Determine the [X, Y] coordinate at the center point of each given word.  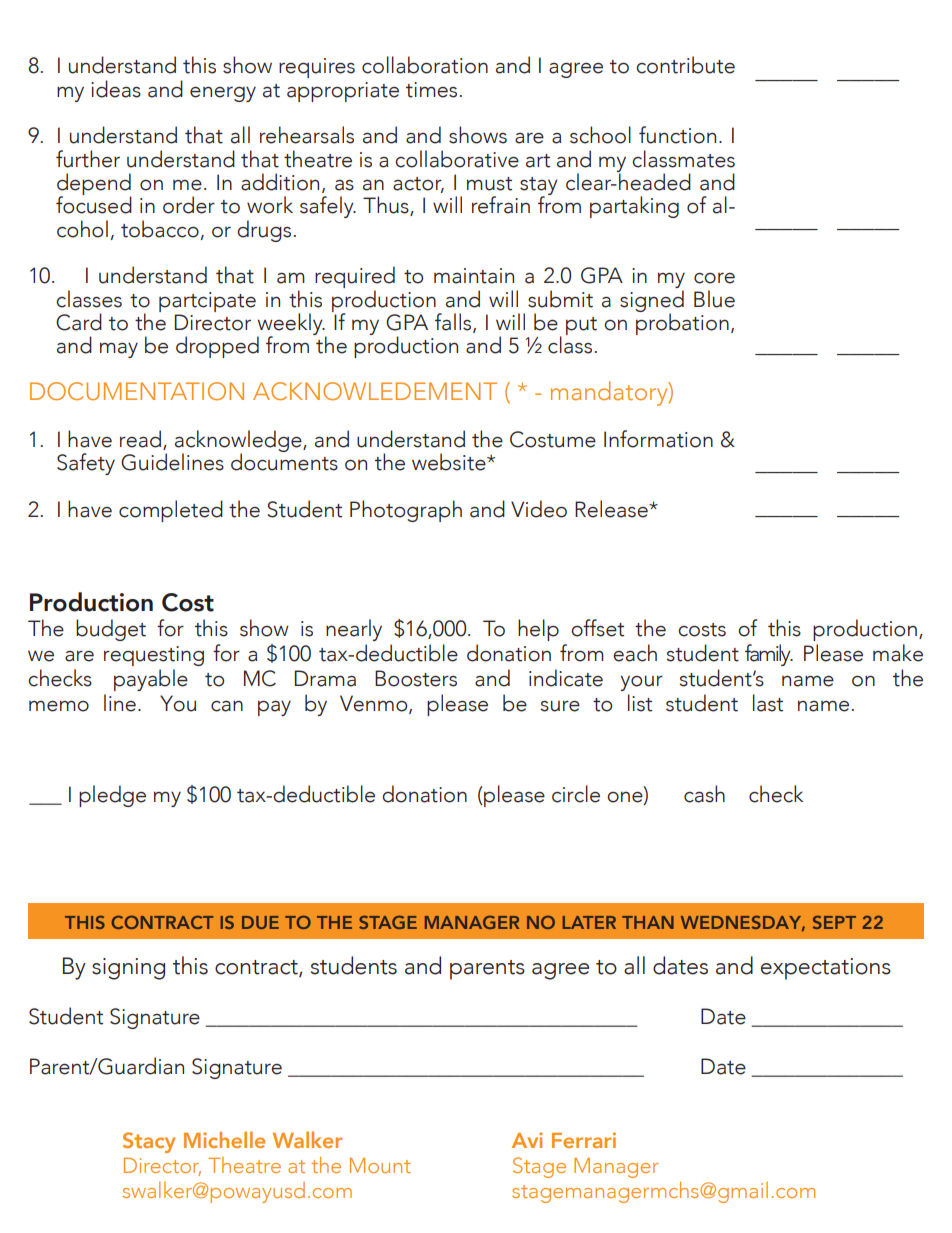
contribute [685, 65]
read [142, 440]
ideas [116, 89]
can [227, 706]
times [431, 90]
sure [560, 706]
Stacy [149, 1142]
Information [658, 439]
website [450, 462]
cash [704, 794]
